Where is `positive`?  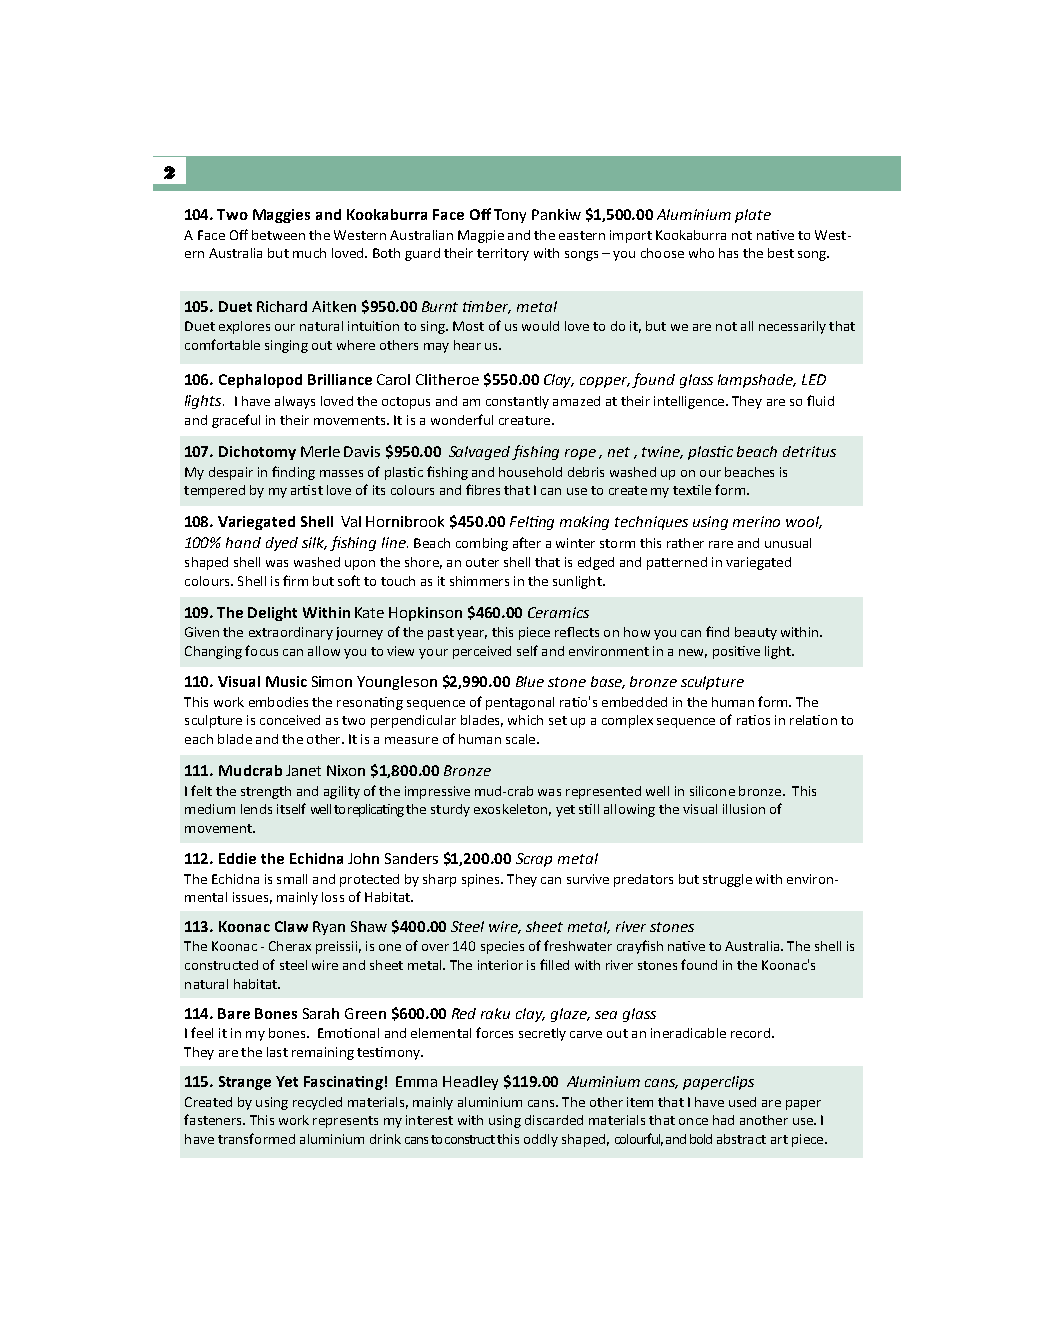 positive is located at coordinates (736, 652).
